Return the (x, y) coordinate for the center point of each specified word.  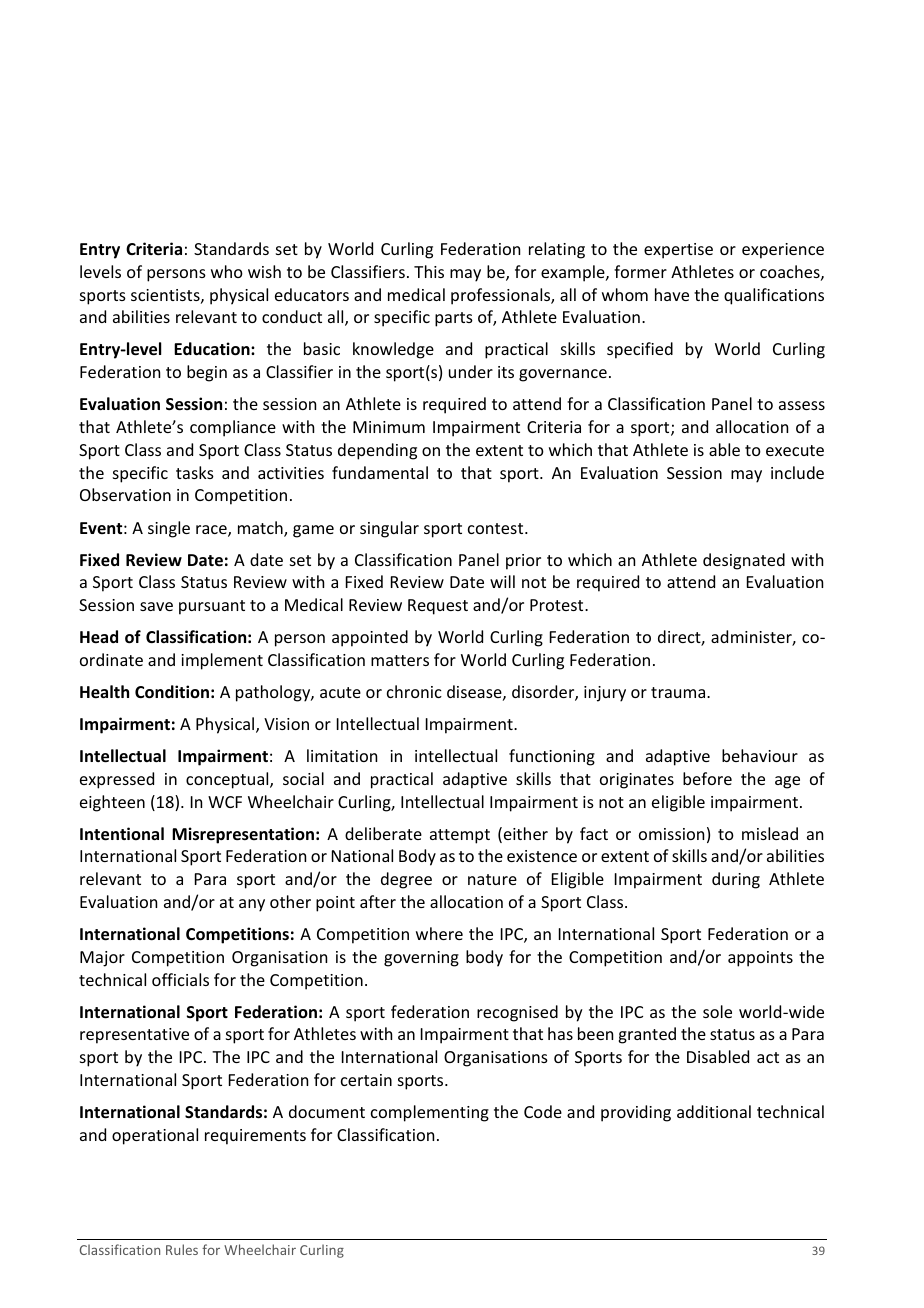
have (672, 294)
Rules (182, 1249)
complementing (430, 1113)
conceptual (228, 780)
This (429, 271)
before (707, 778)
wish (264, 271)
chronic (414, 691)
